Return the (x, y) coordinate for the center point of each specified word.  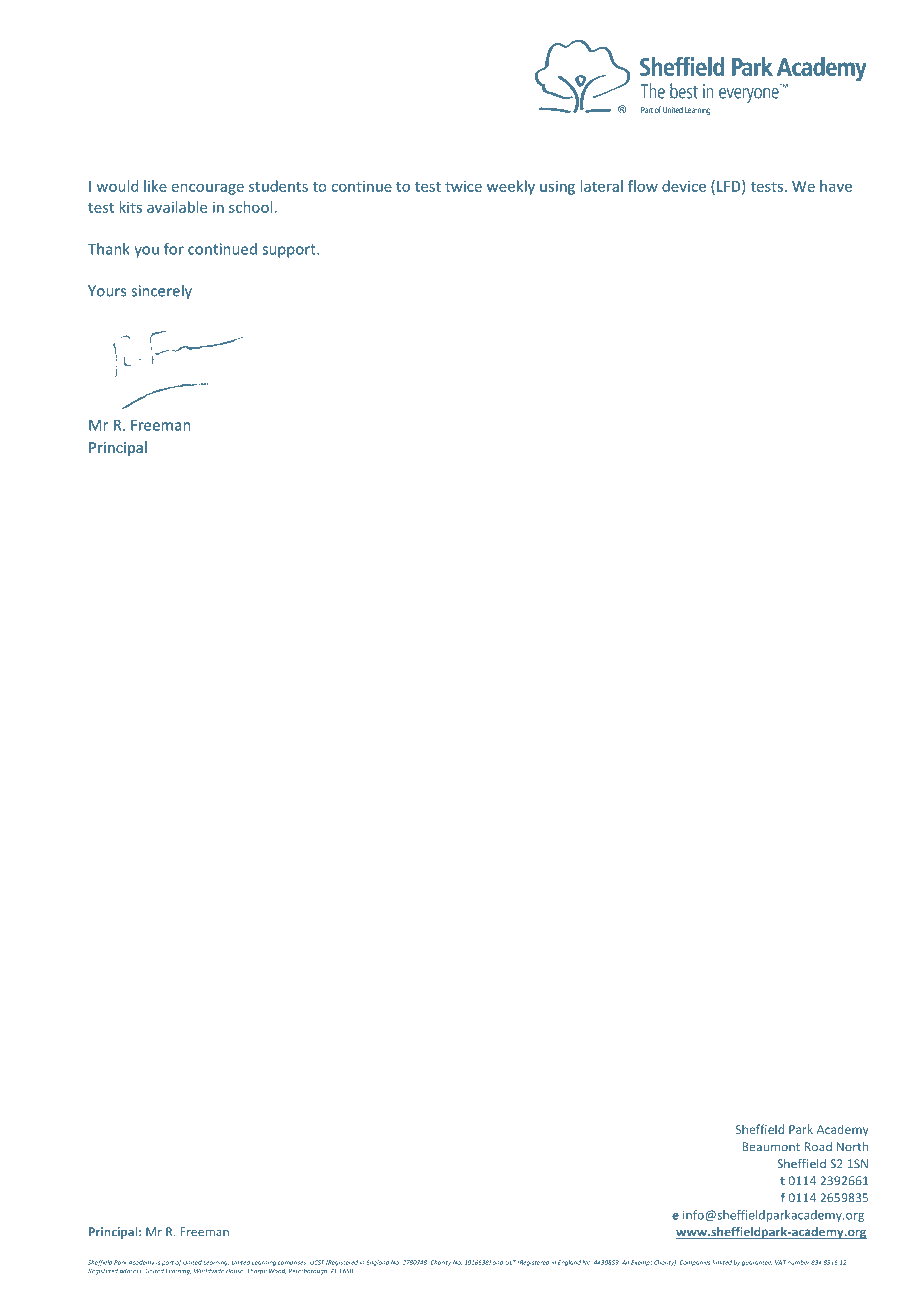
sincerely (161, 292)
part (168, 1263)
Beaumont (771, 1147)
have (836, 186)
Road (818, 1147)
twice (463, 186)
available (177, 207)
